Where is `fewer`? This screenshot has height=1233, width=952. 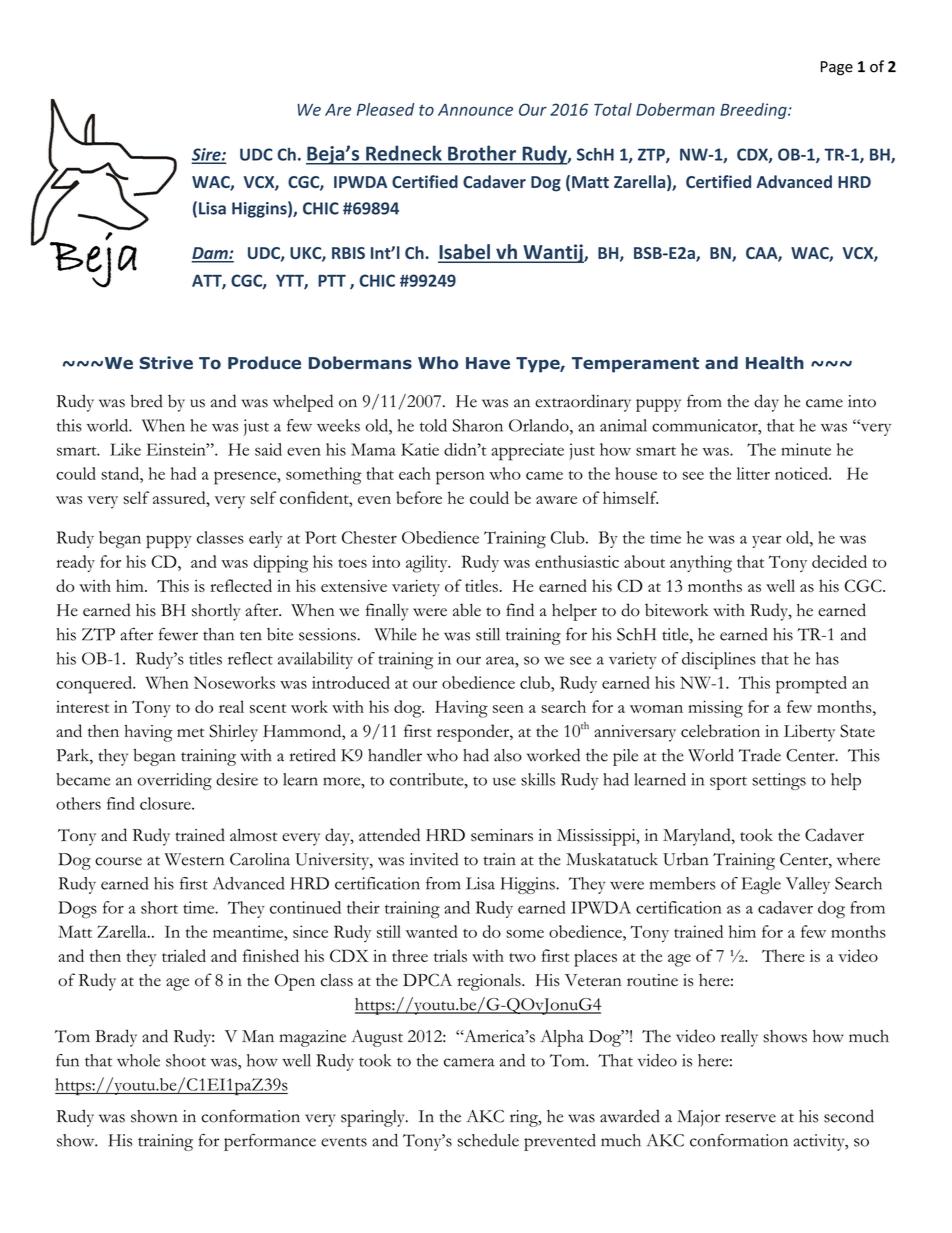
fewer is located at coordinates (178, 634).
